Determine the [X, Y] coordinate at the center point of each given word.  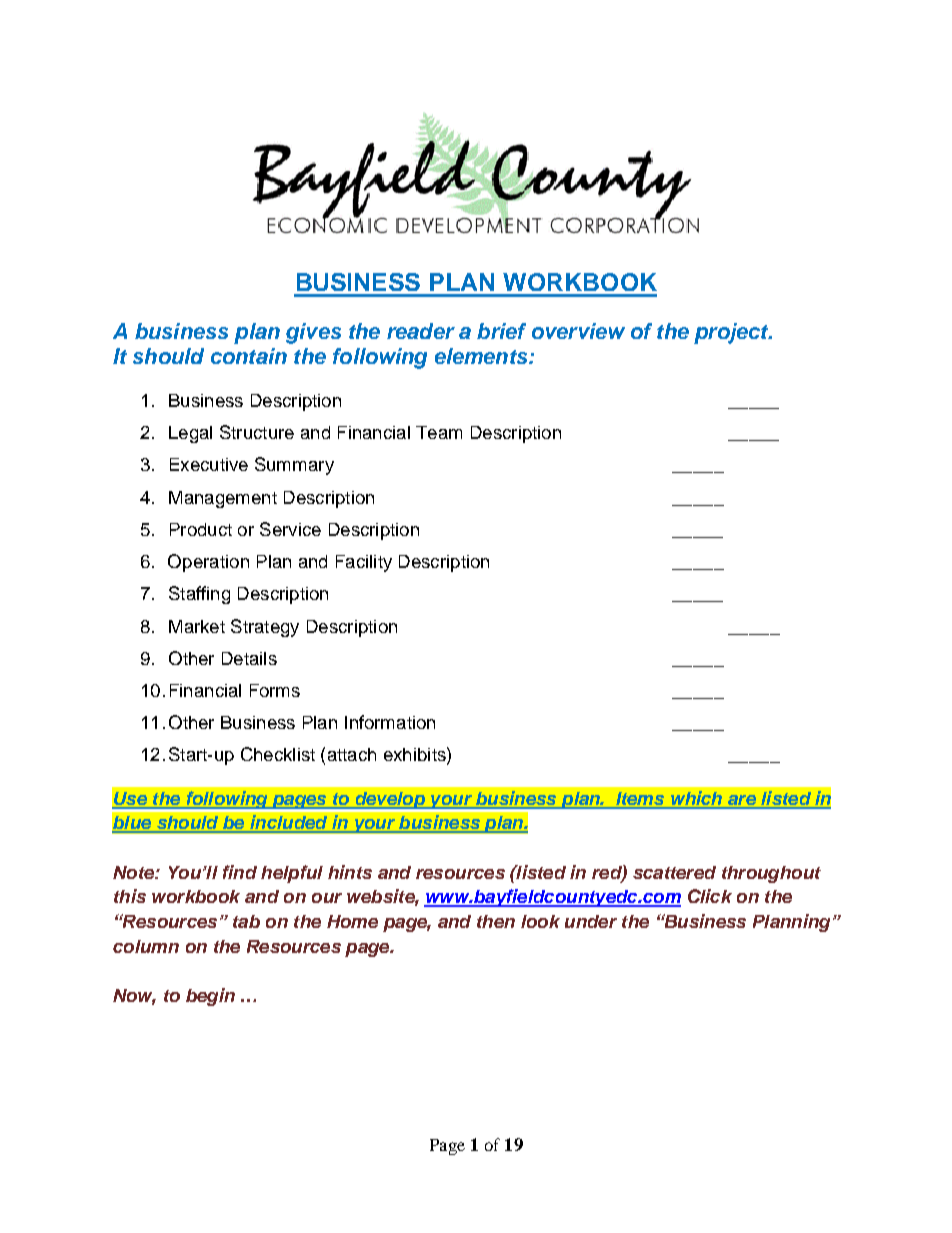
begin [210, 997]
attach [352, 754]
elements [482, 356]
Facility [364, 563]
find [240, 872]
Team [439, 432]
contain [249, 356]
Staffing [199, 595]
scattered [674, 872]
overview [578, 331]
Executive [209, 464]
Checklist [278, 754]
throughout [771, 874]
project [732, 333]
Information [390, 722]
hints [350, 872]
